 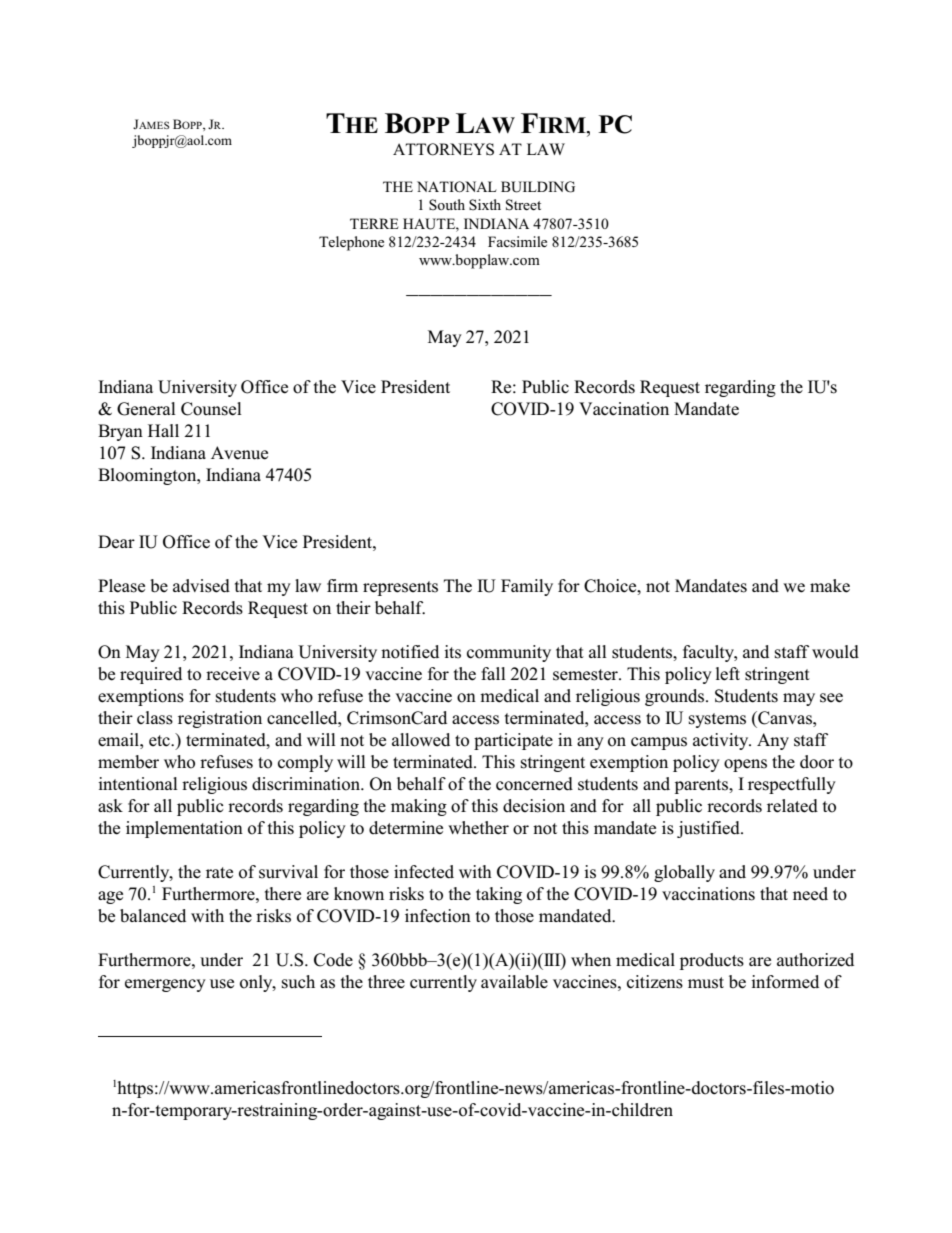 I want to click on Facsimile, so click(x=517, y=241).
